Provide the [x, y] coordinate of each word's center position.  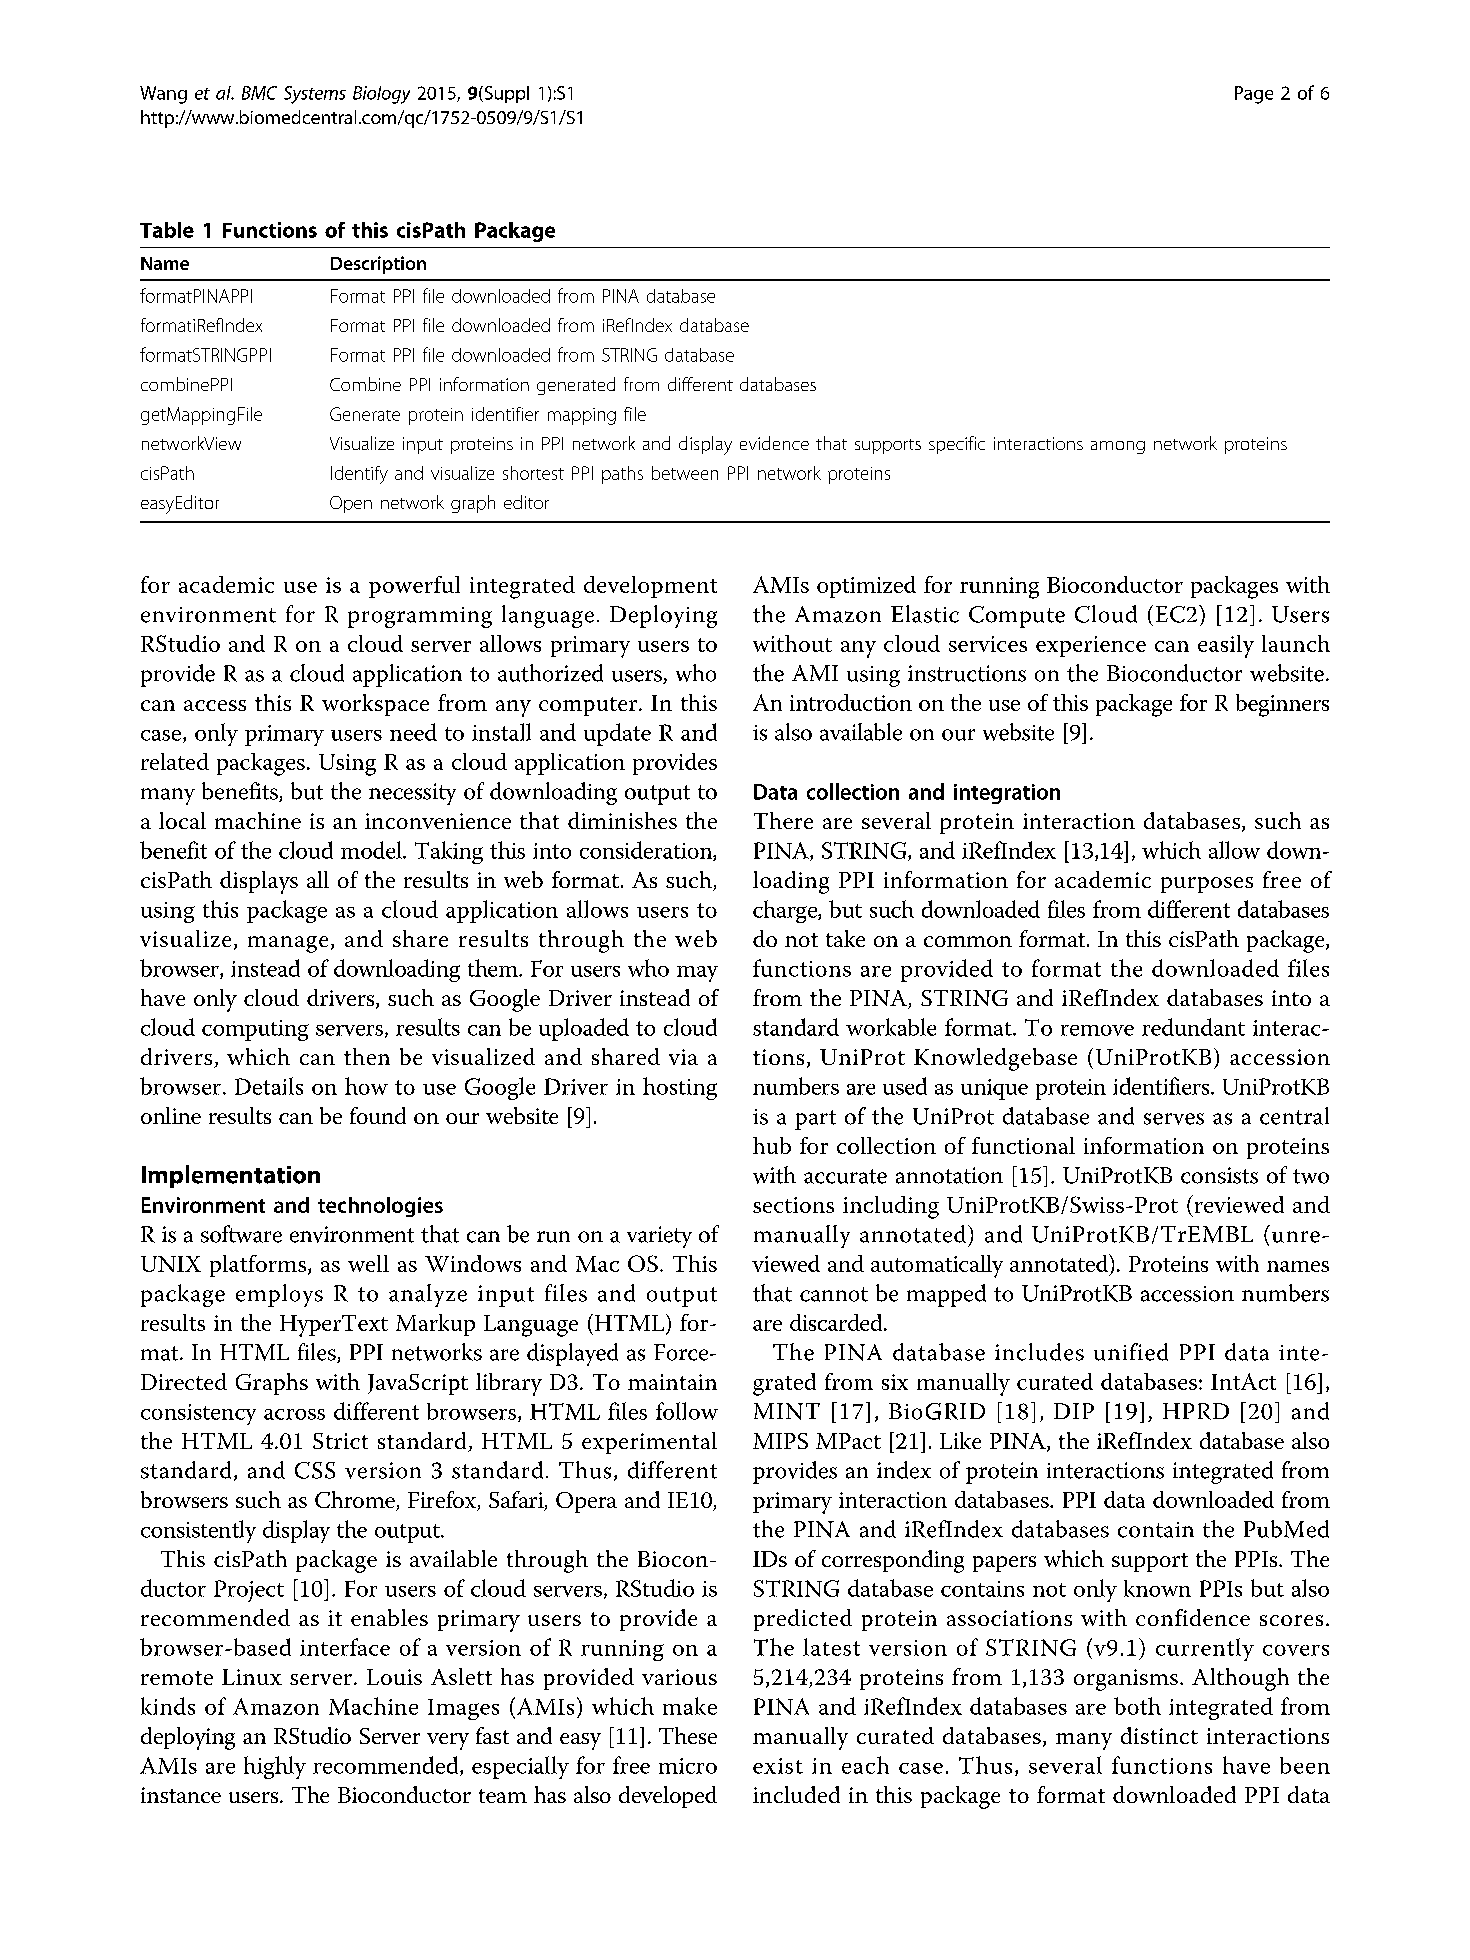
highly [275, 1767]
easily [1226, 646]
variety [659, 1237]
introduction [851, 702]
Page [1254, 95]
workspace [375, 705]
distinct [1159, 1735]
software [241, 1234]
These [688, 1735]
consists [1219, 1175]
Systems [315, 95]
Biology [381, 95]
